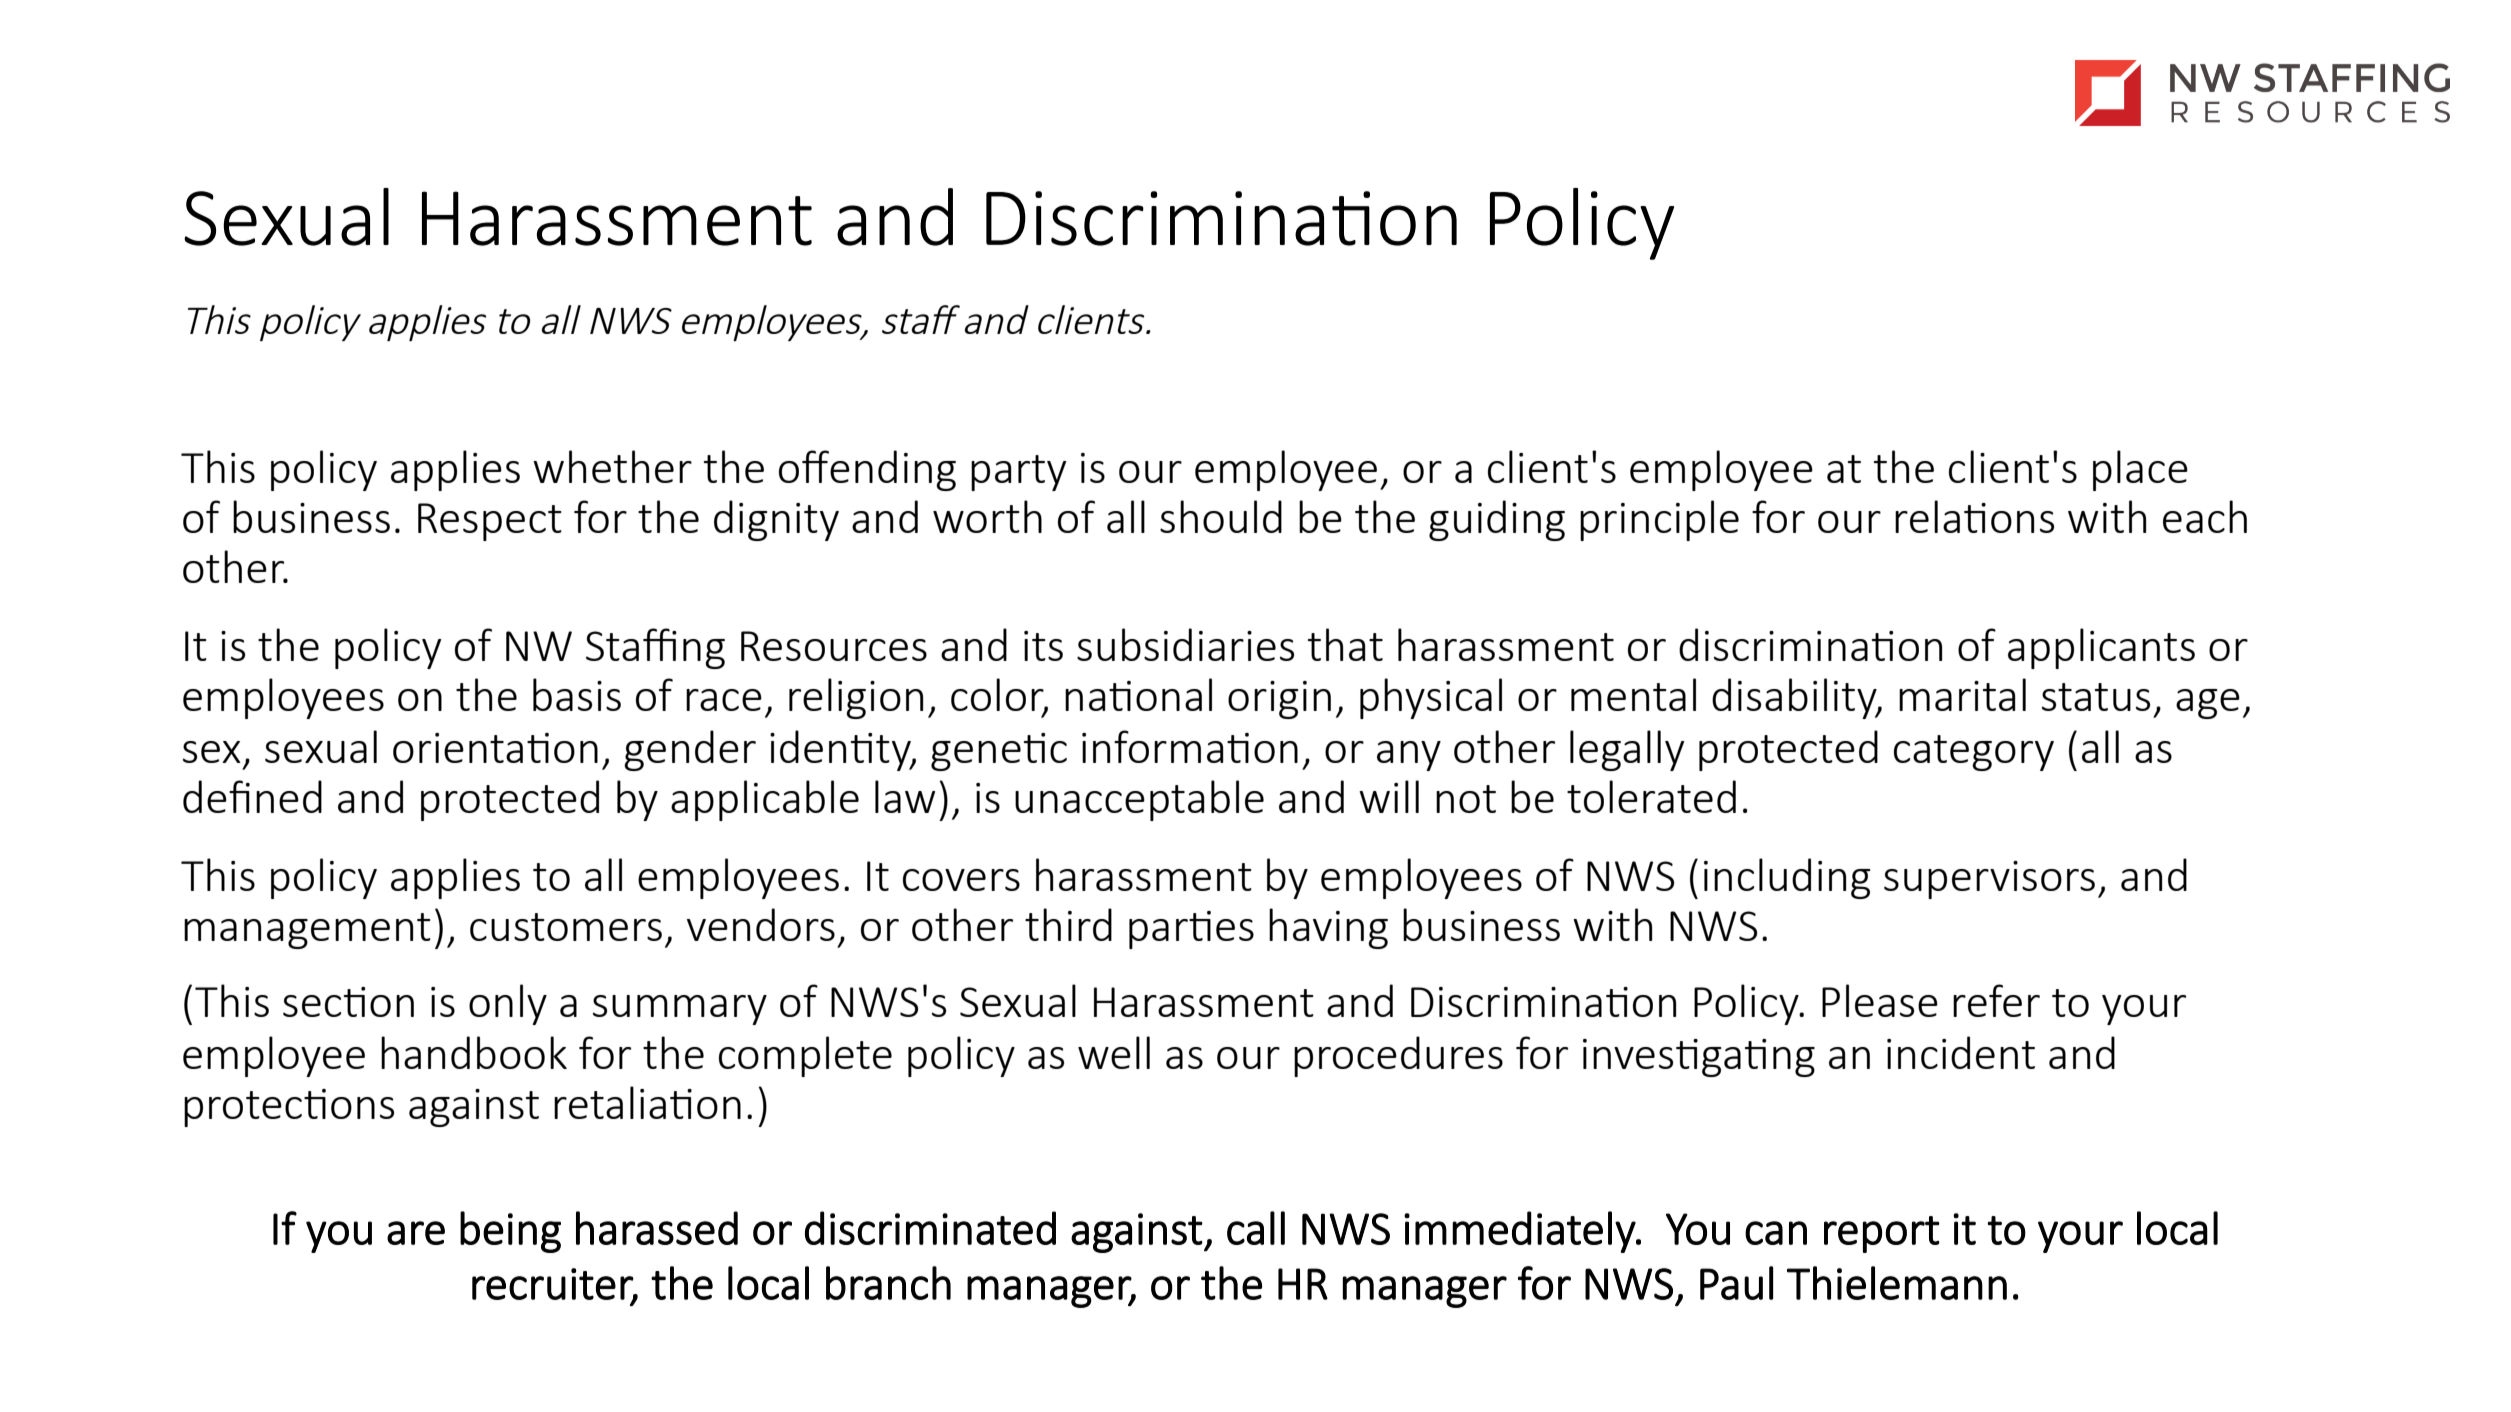 This screenshot has width=2511, height=1412. What do you see at coordinates (566, 927) in the screenshot?
I see `customers` at bounding box center [566, 927].
